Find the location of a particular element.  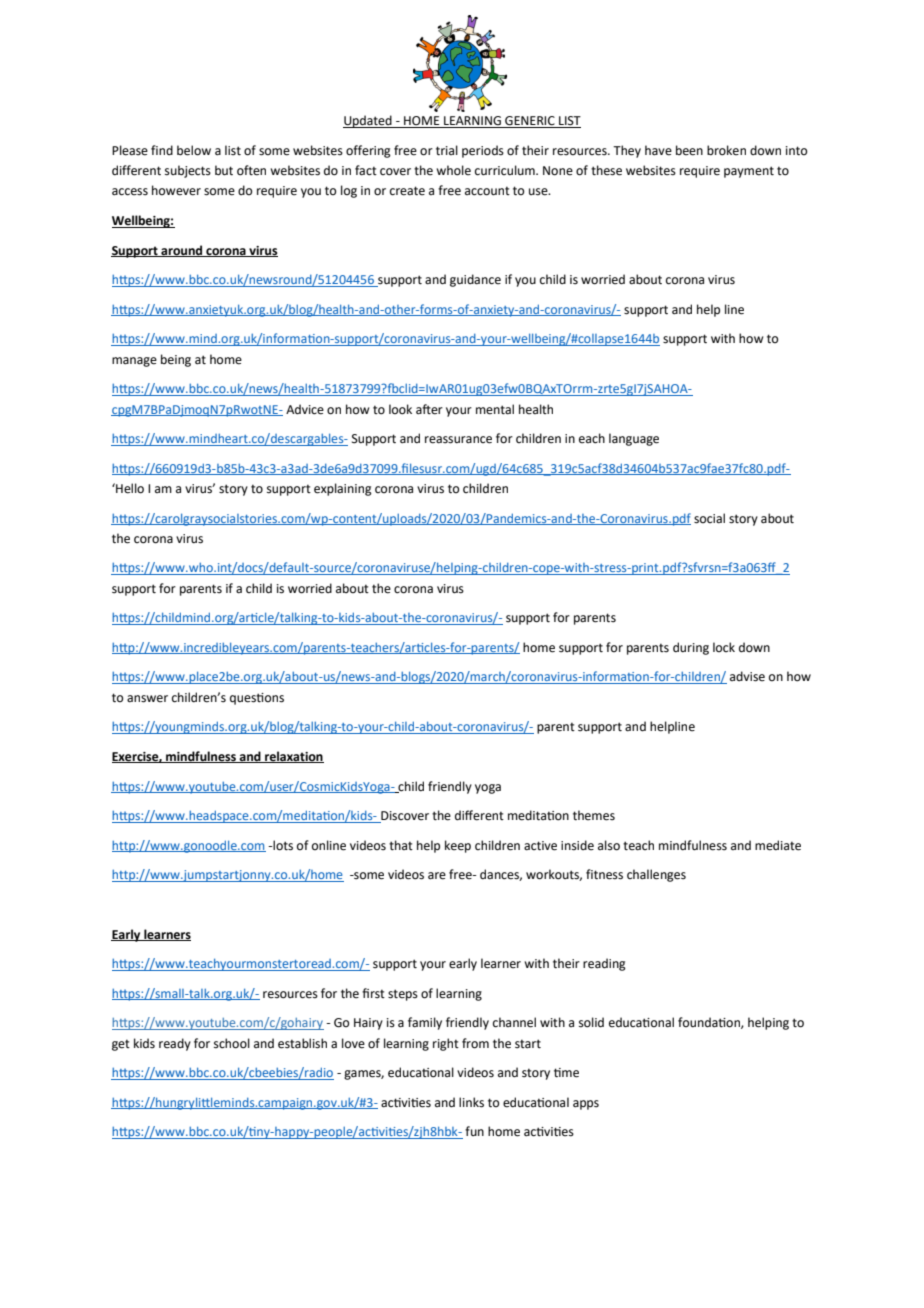

explaining is located at coordinates (343, 489).
